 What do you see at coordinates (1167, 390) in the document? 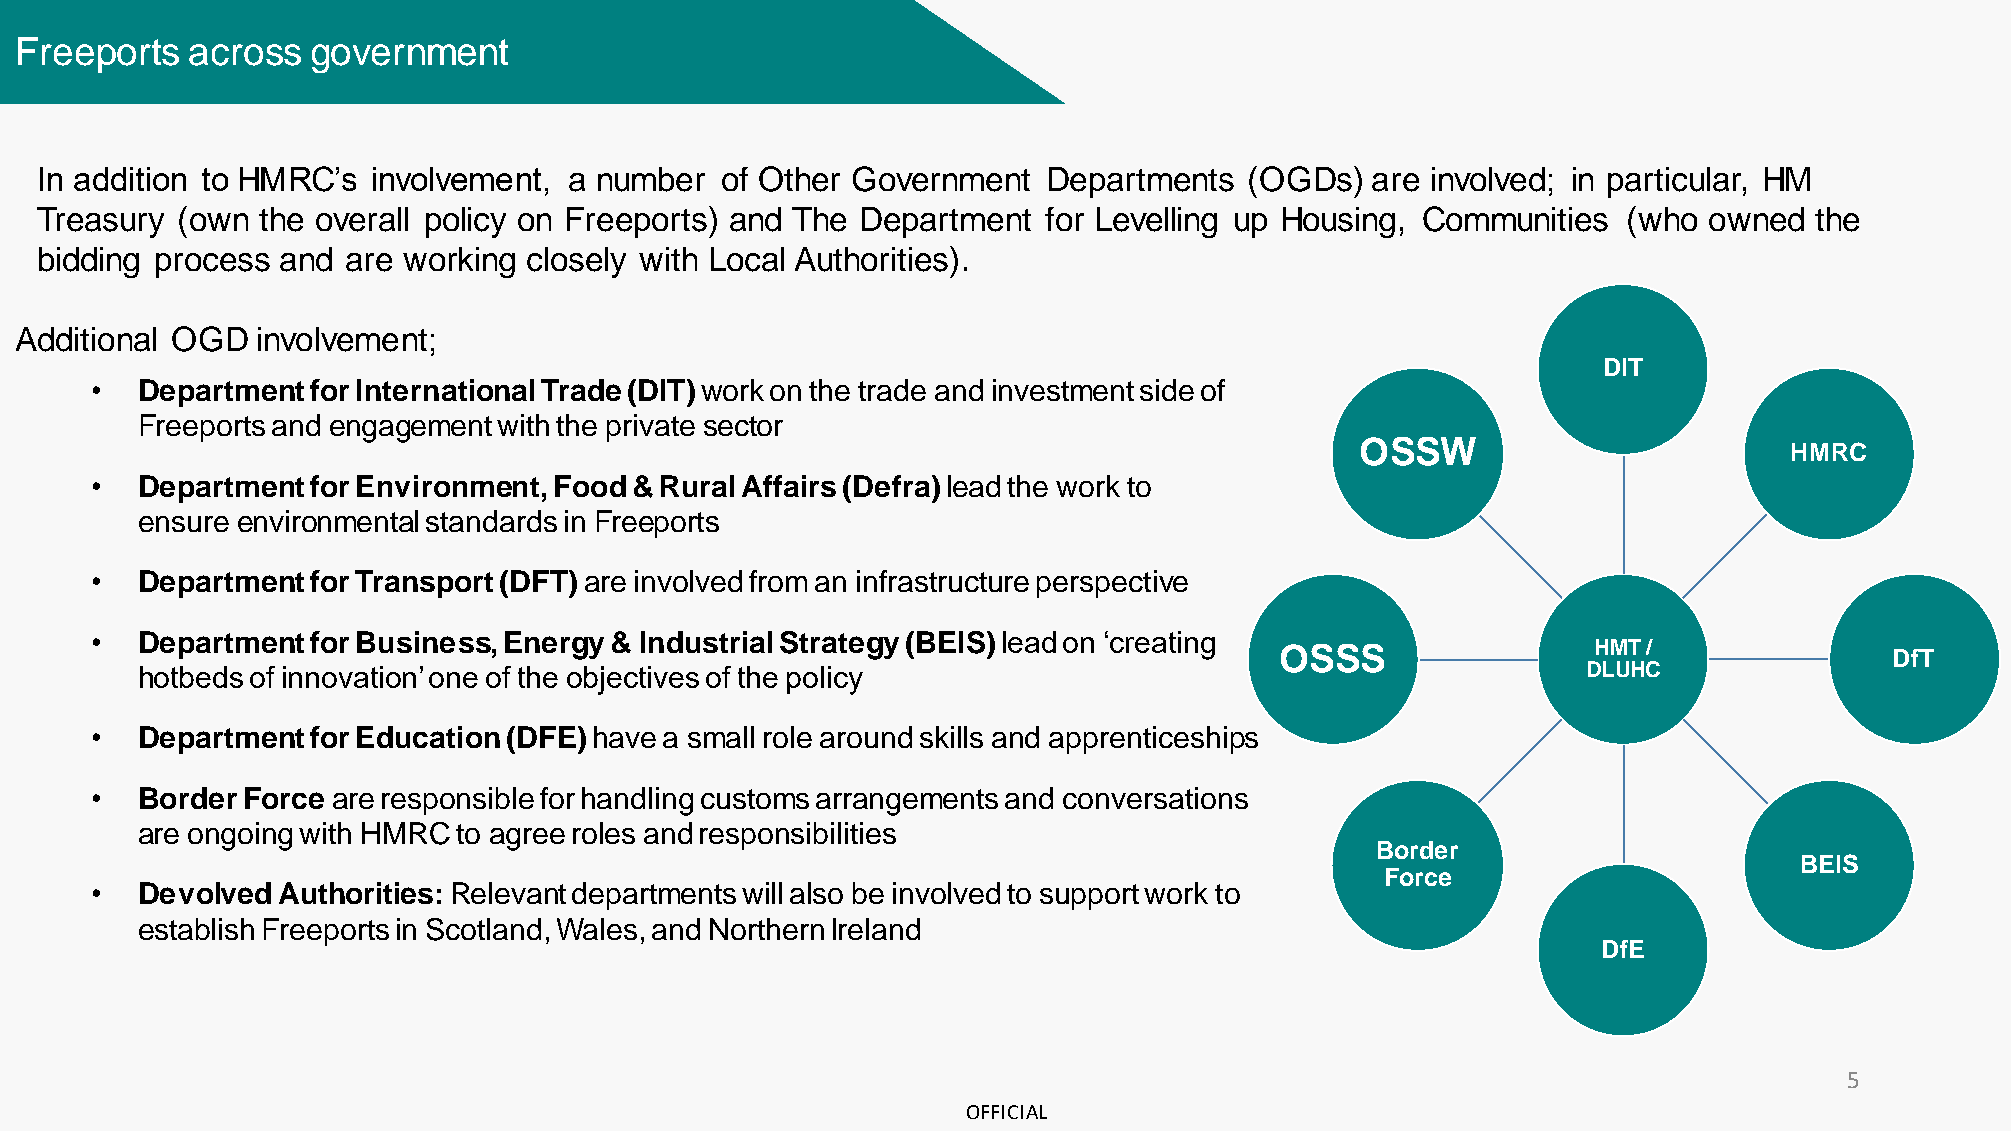
I see `side` at bounding box center [1167, 390].
